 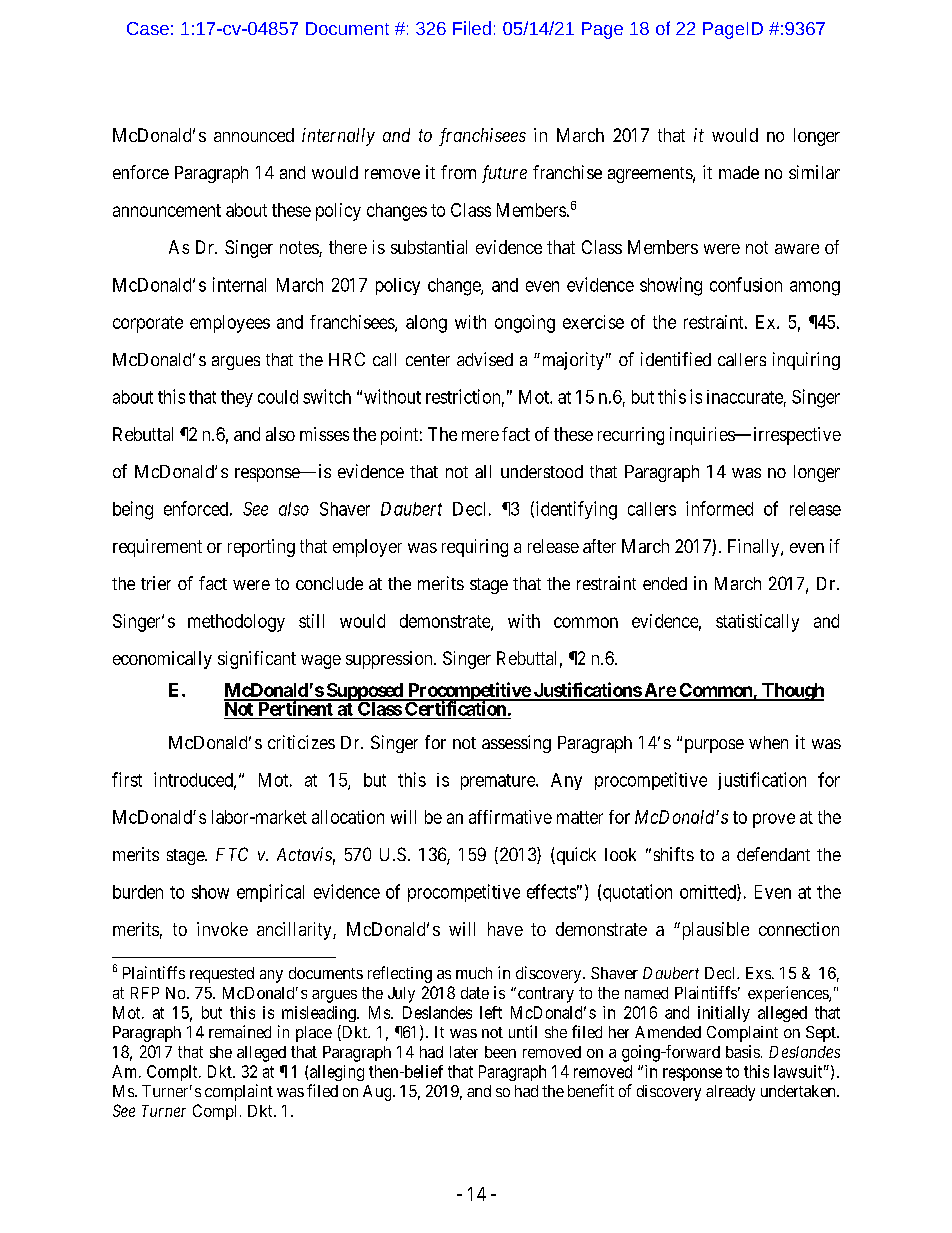 What do you see at coordinates (743, 1051) in the document?
I see `basis` at bounding box center [743, 1051].
